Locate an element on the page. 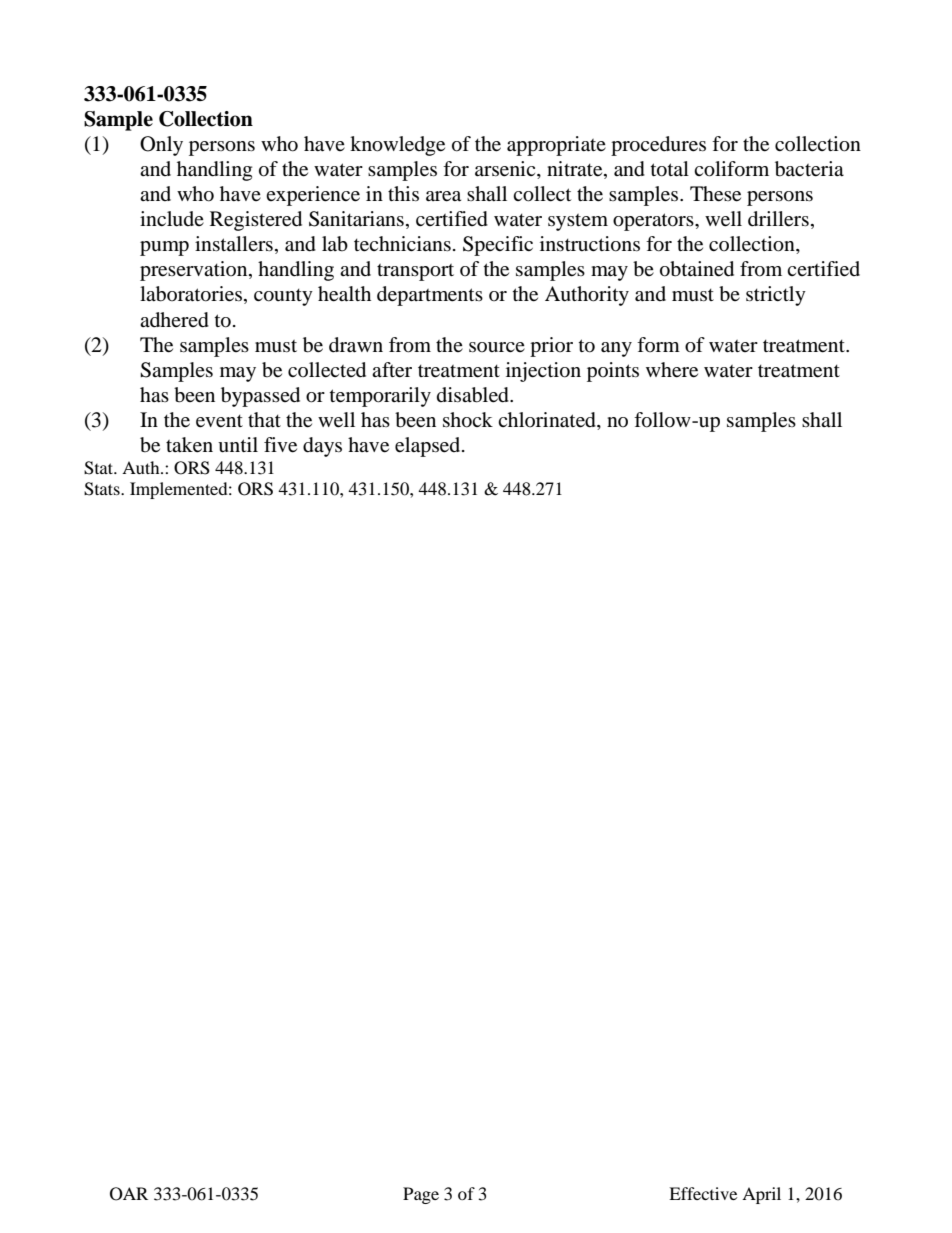 This document has height=1233, width=952. elapsed is located at coordinates (429, 447).
